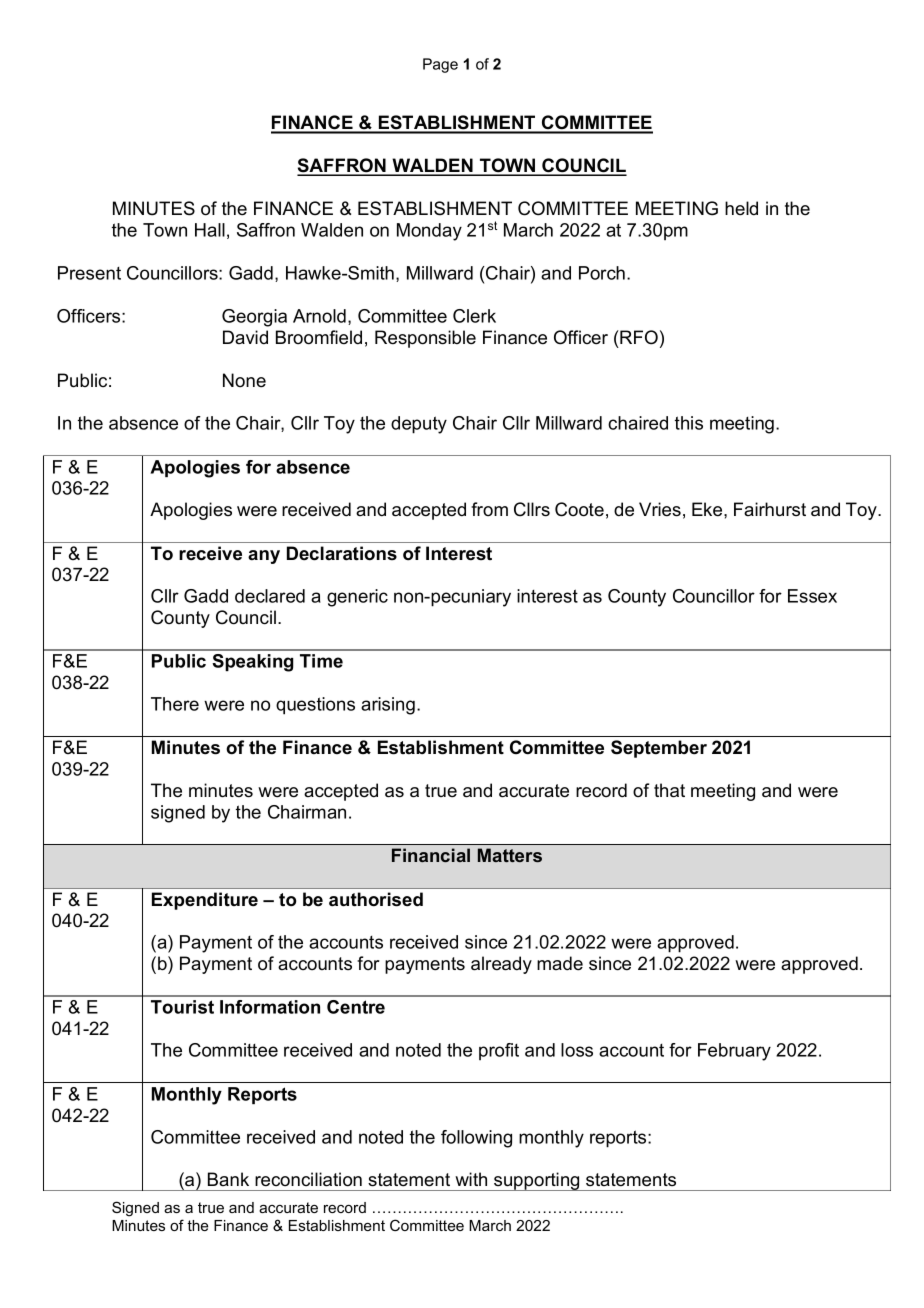 This image has height=1308, width=924. What do you see at coordinates (476, 1139) in the image?
I see `following` at bounding box center [476, 1139].
